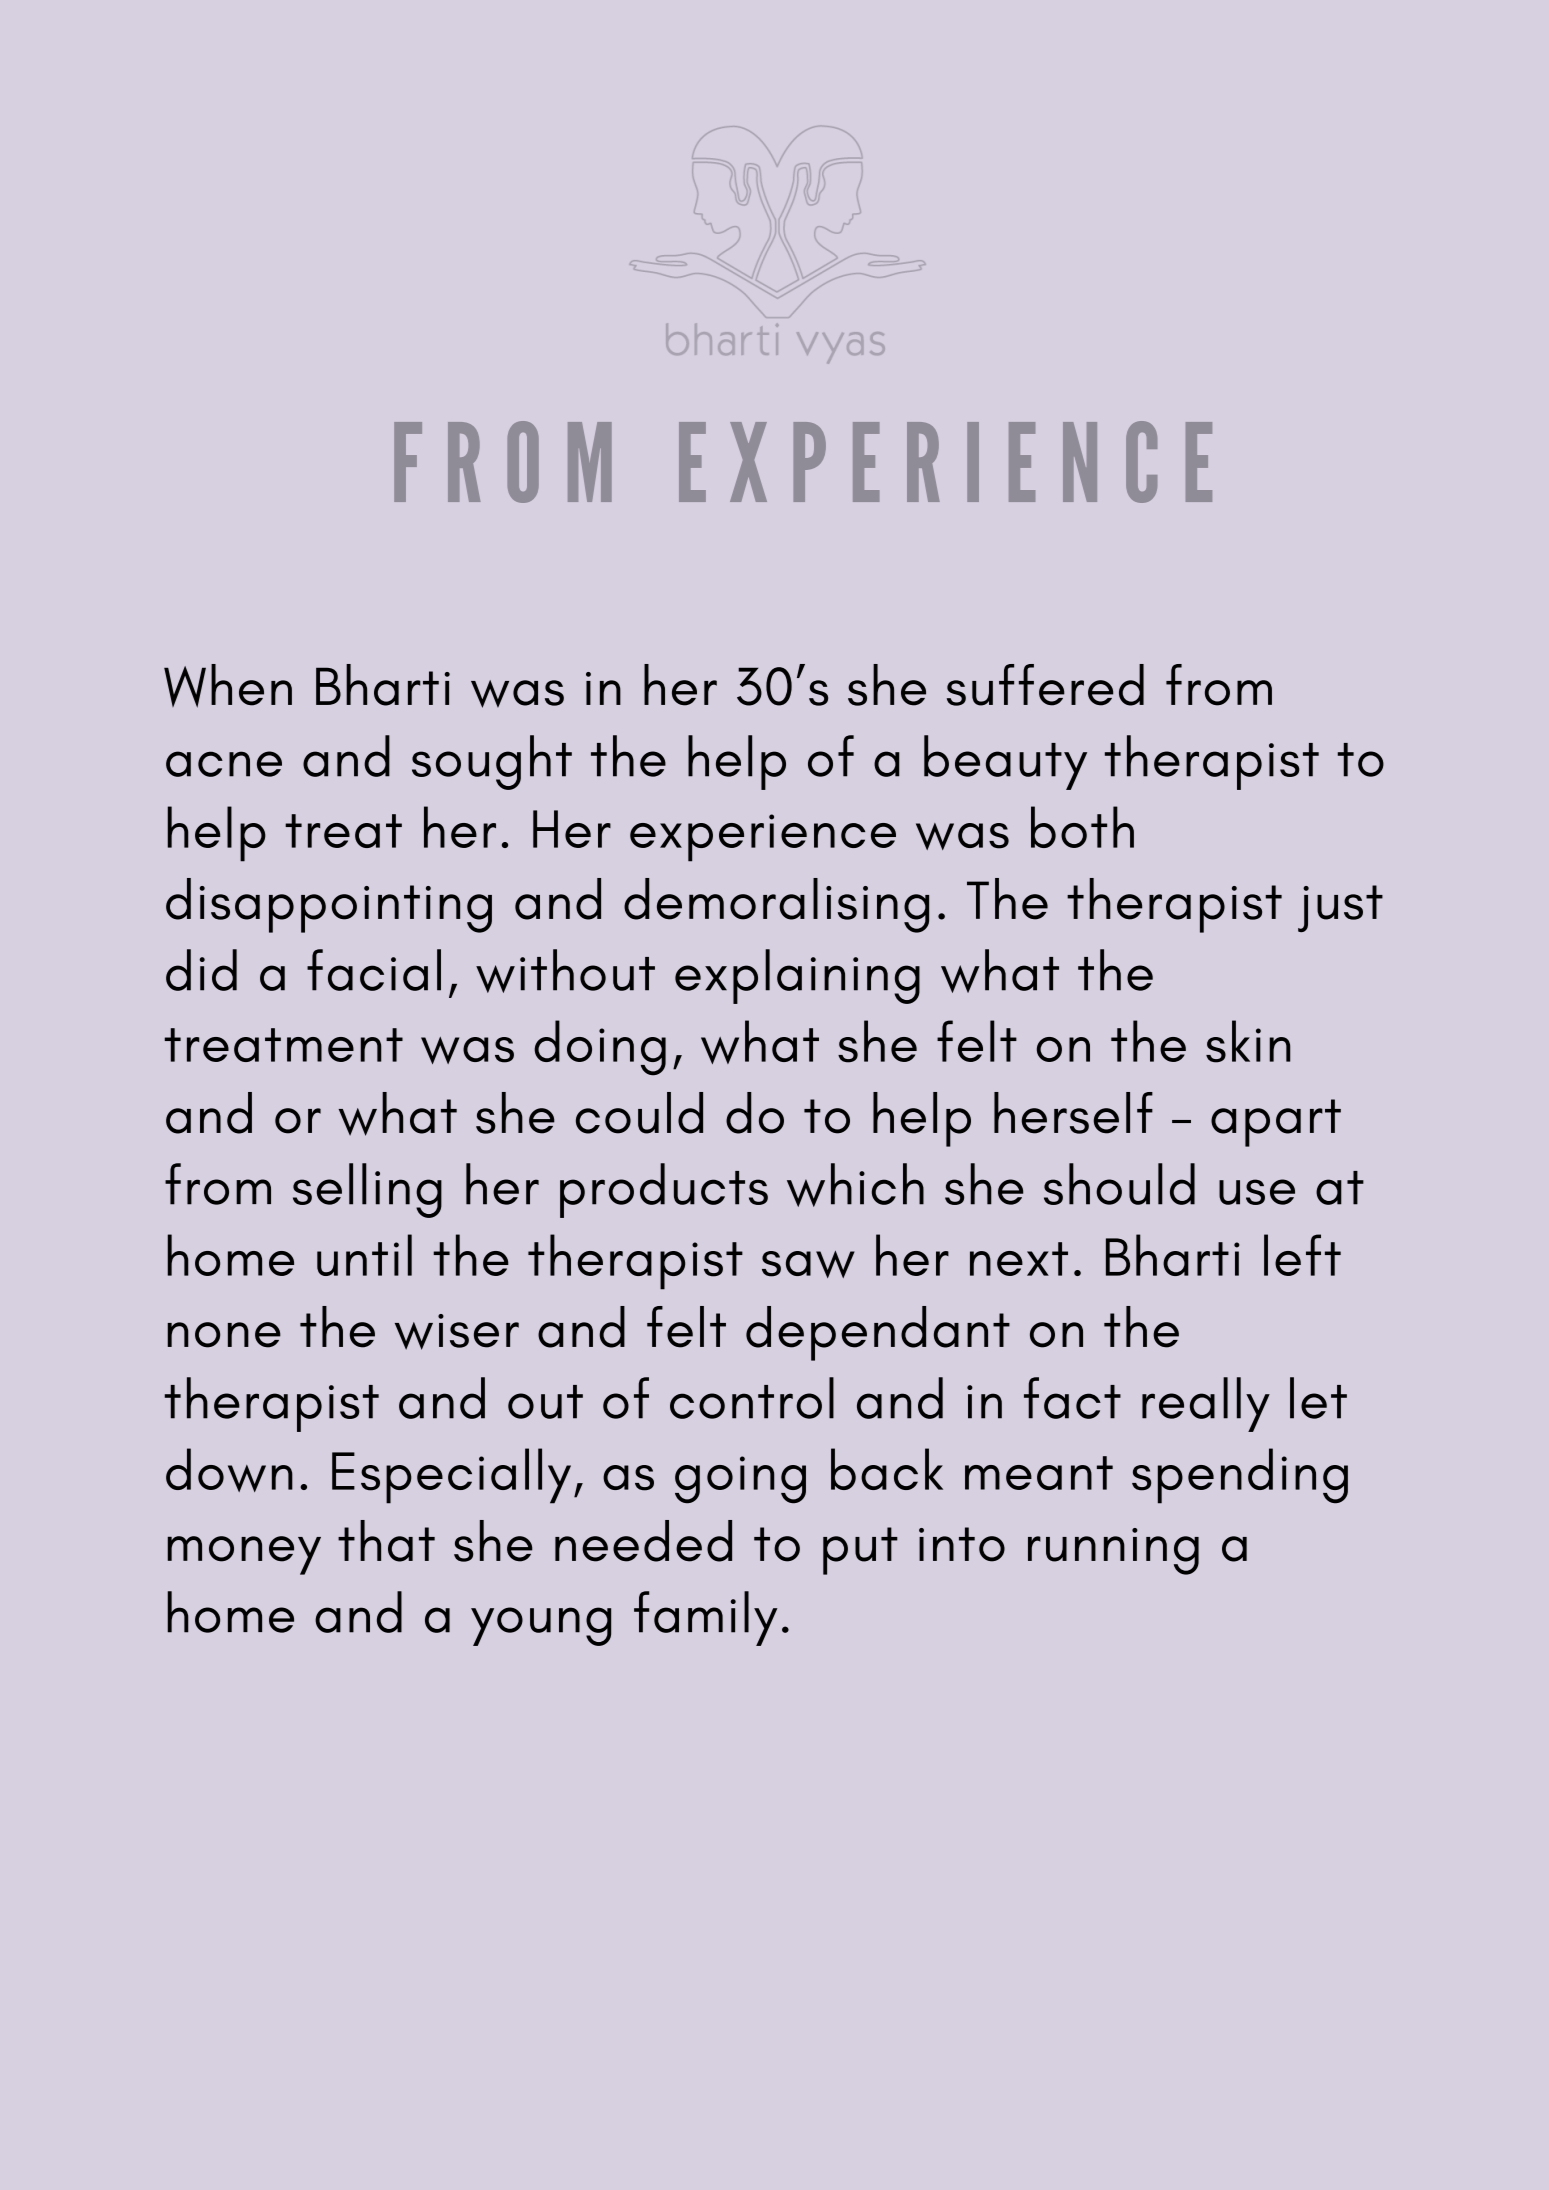 The image size is (1549, 2190). I want to click on beauty, so click(1005, 762).
